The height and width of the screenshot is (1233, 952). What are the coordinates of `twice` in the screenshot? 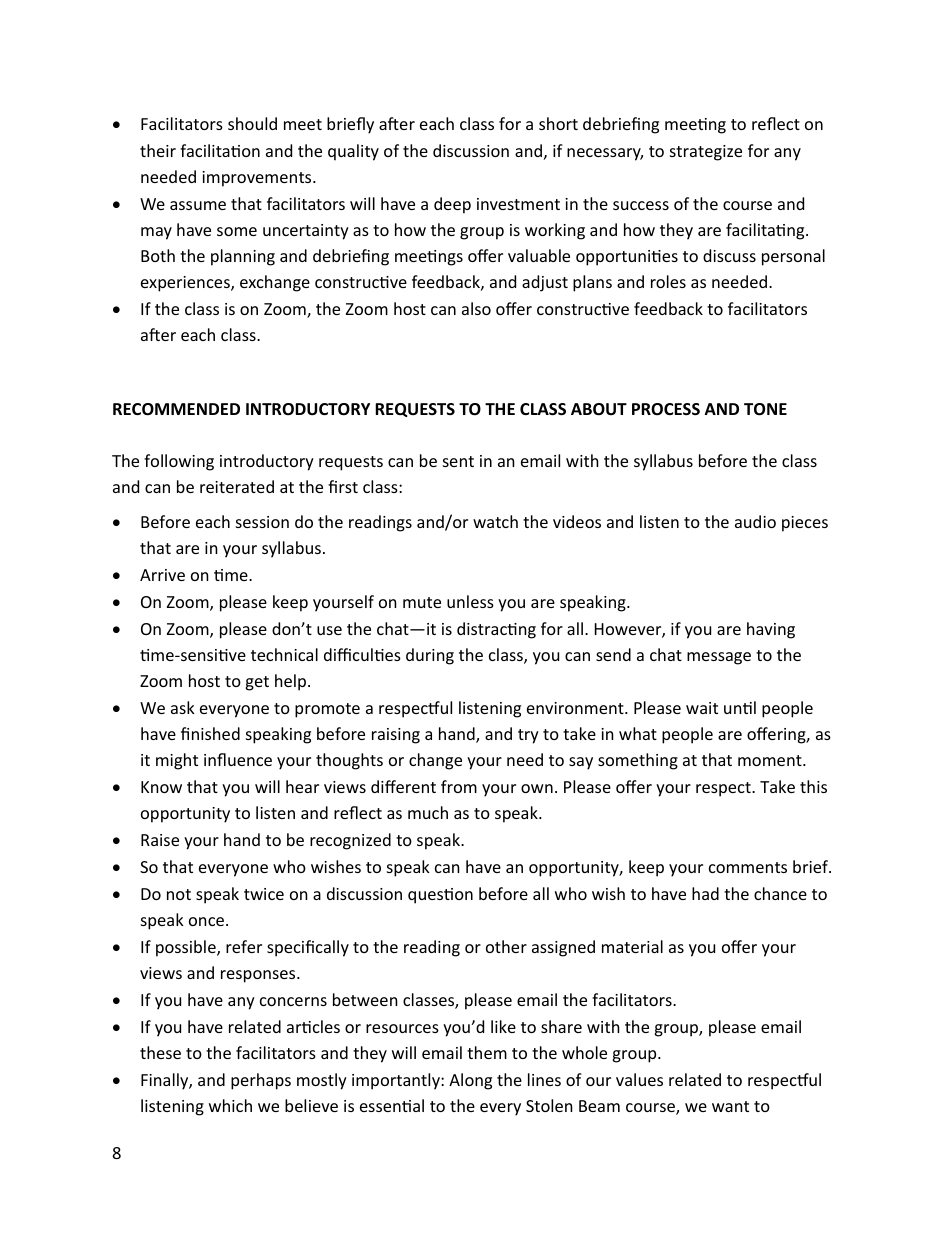 It's located at (264, 894).
